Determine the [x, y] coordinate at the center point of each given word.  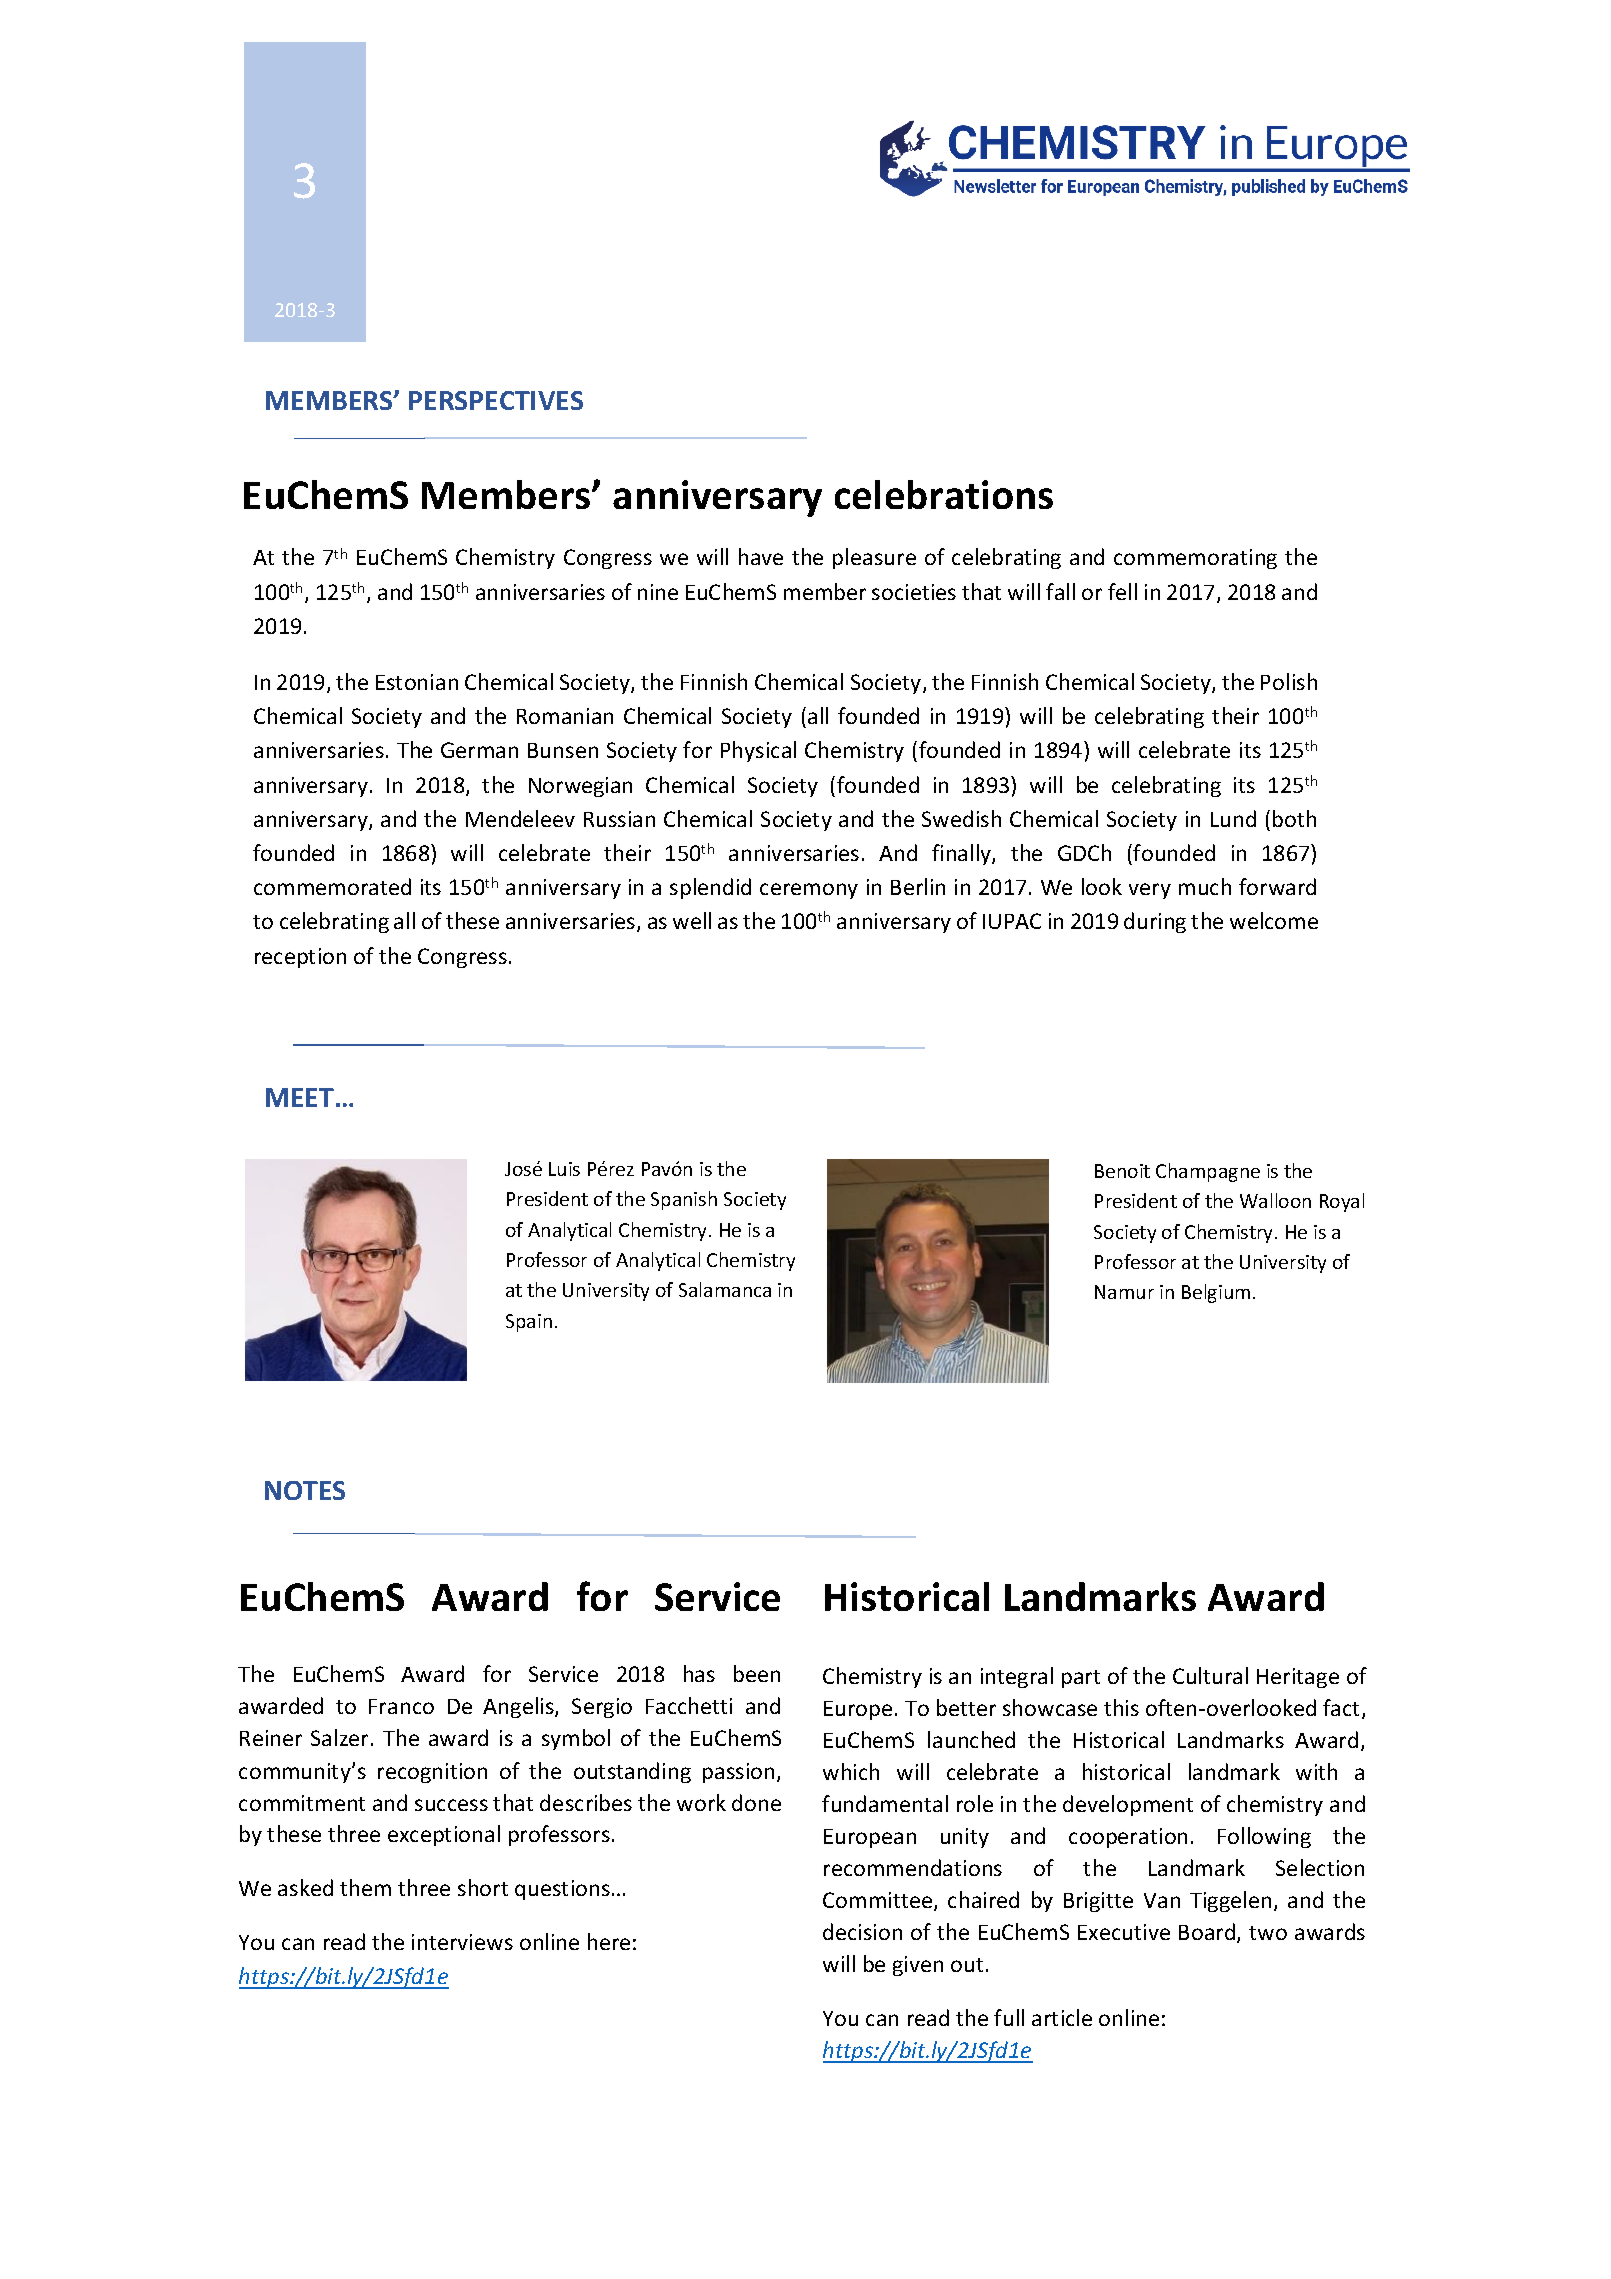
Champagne [1208, 1172]
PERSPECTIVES [496, 400]
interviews [462, 1942]
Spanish [684, 1200]
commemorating [1195, 559]
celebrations [944, 494]
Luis [564, 1169]
